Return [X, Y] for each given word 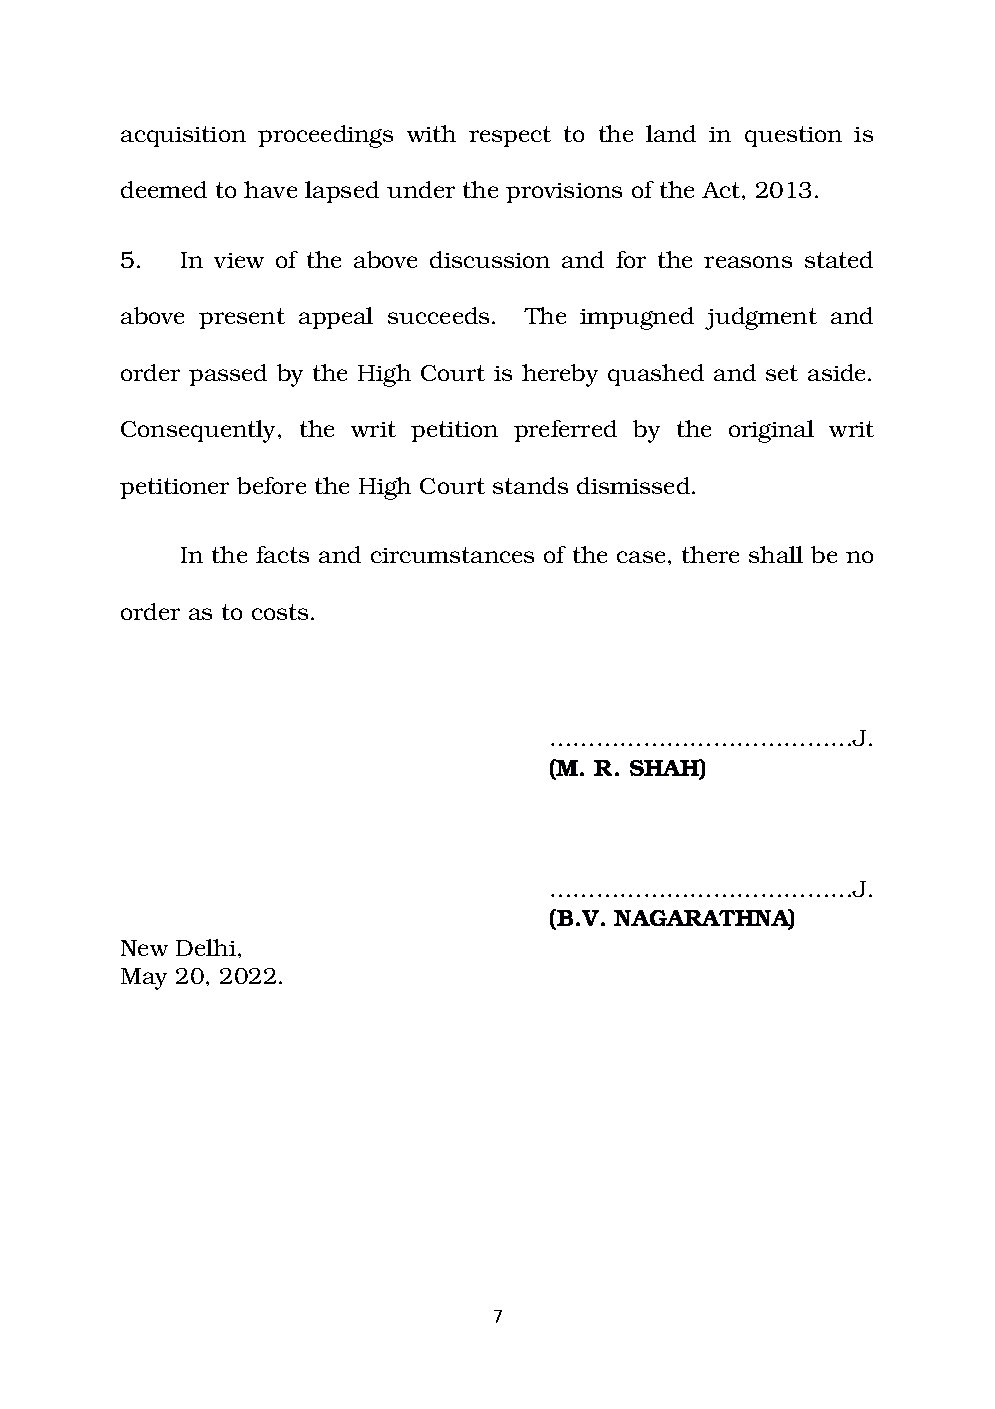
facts [282, 554]
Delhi [206, 947]
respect [510, 136]
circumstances [452, 555]
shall [776, 554]
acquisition [183, 136]
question [793, 136]
